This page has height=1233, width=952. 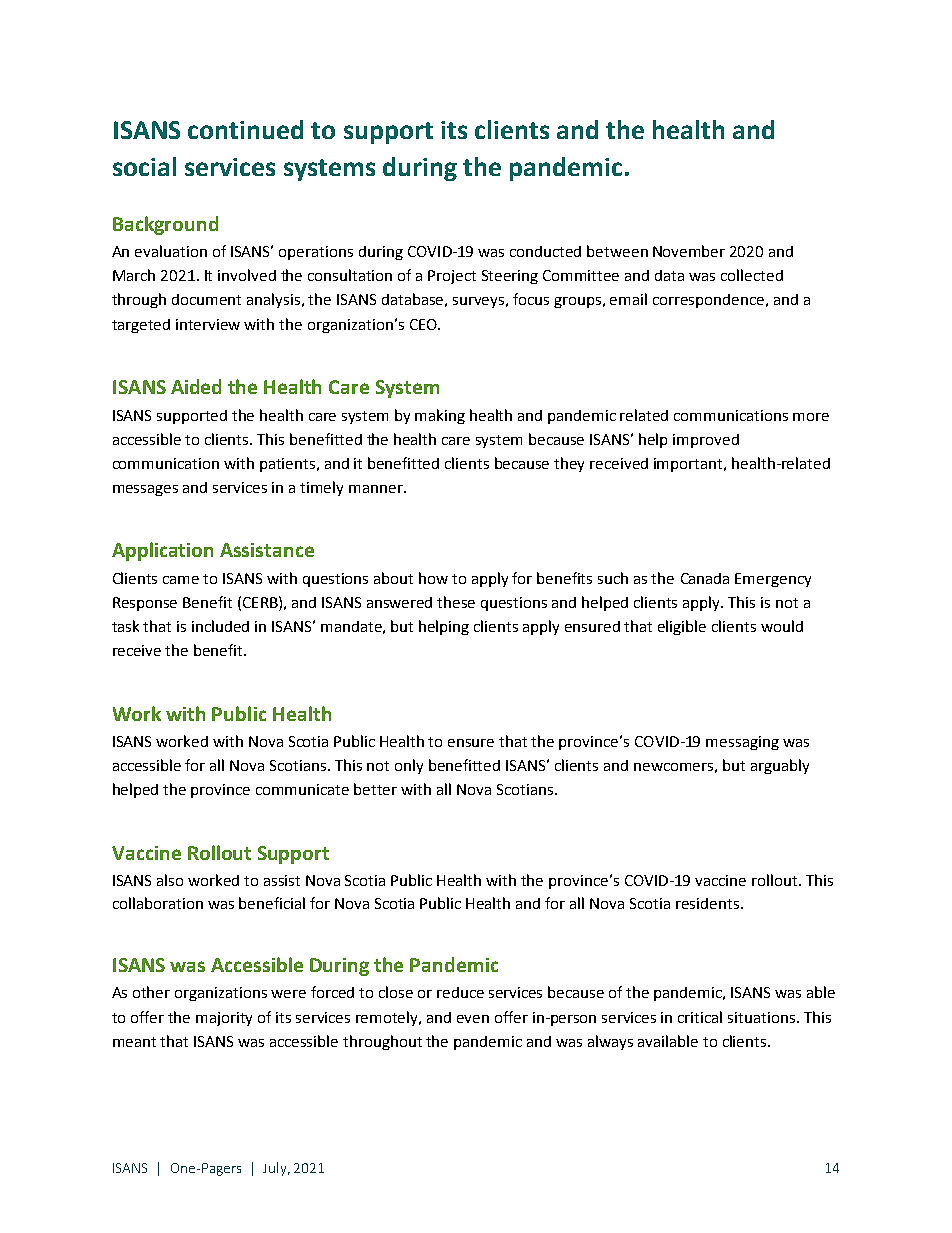 I want to click on improved, so click(x=706, y=441).
